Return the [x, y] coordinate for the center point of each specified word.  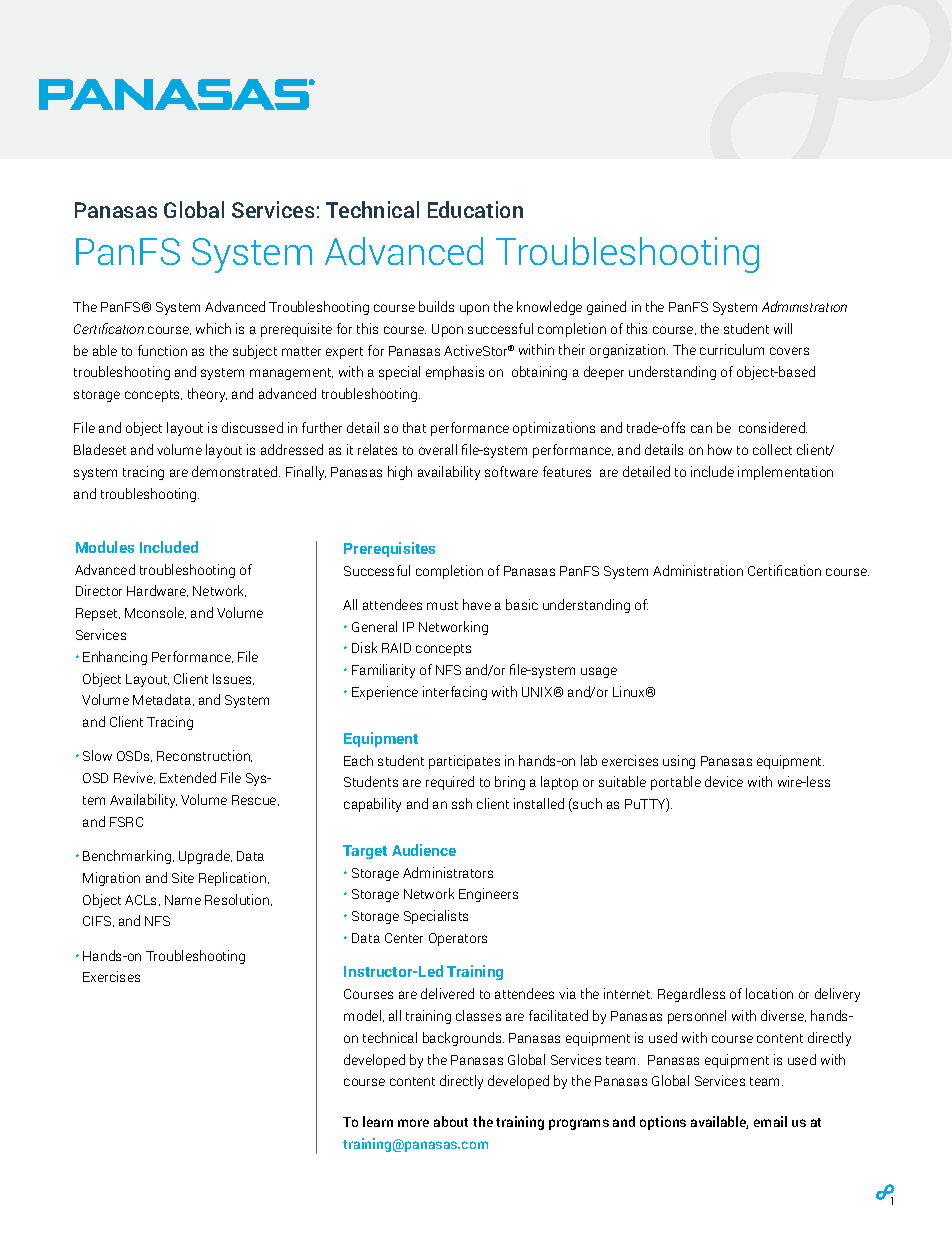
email [770, 1121]
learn [378, 1121]
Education [475, 209]
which [213, 328]
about [451, 1121]
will [783, 328]
